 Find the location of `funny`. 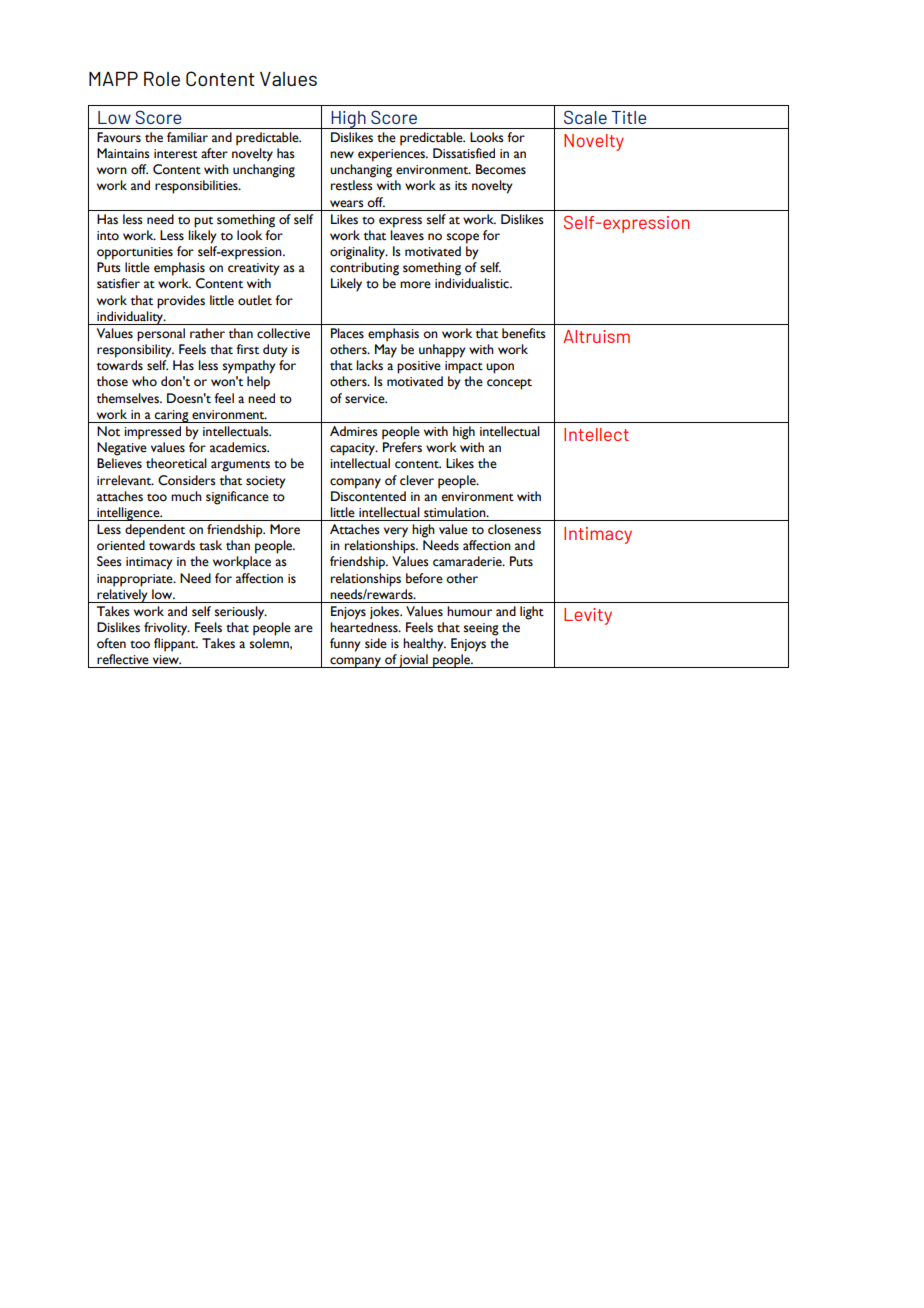

funny is located at coordinates (345, 645).
